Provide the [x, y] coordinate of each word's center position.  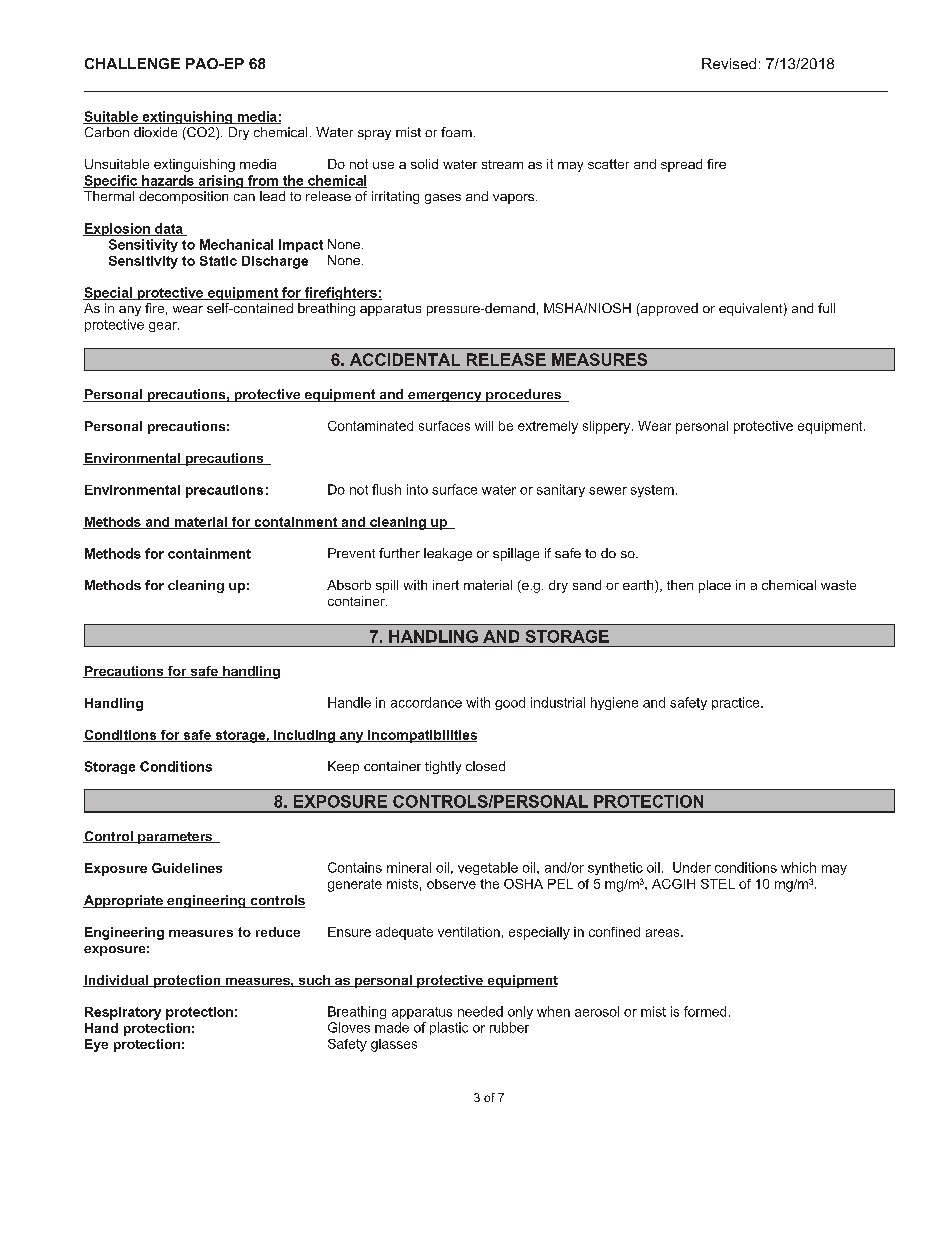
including [304, 736]
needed [480, 1011]
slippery [608, 427]
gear [164, 327]
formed [705, 1011]
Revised [729, 63]
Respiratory [123, 1013]
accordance [426, 702]
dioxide [155, 132]
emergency [445, 397]
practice [737, 703]
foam [456, 132]
